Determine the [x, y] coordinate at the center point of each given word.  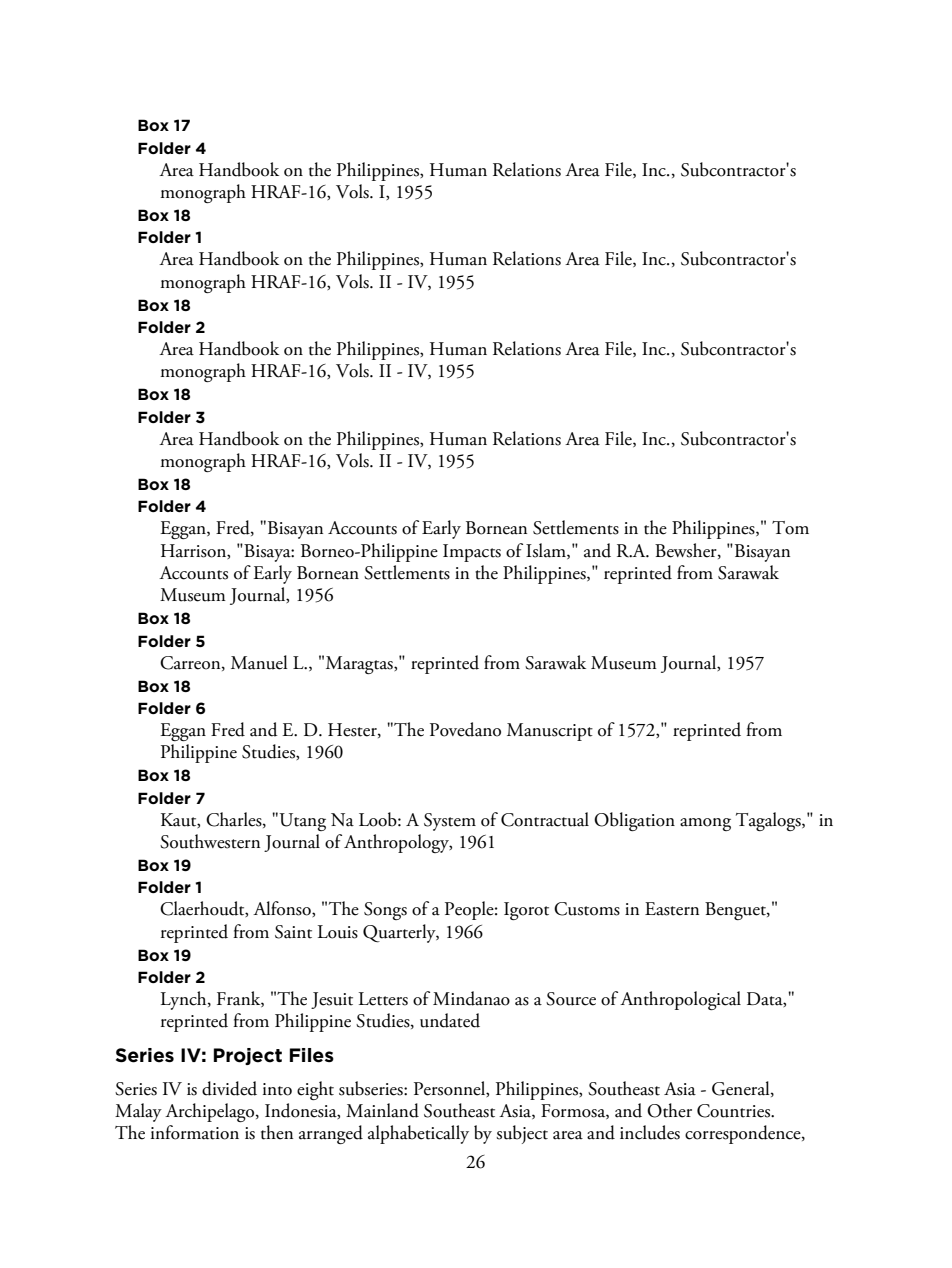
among [705, 824]
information [195, 1132]
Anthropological [680, 1000]
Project [248, 1056]
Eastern [672, 909]
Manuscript [550, 732]
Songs [385, 911]
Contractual [545, 819]
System [450, 822]
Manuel [259, 662]
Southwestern [210, 841]
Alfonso [283, 909]
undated [450, 1020]
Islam [547, 551]
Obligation [634, 821]
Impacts [472, 553]
